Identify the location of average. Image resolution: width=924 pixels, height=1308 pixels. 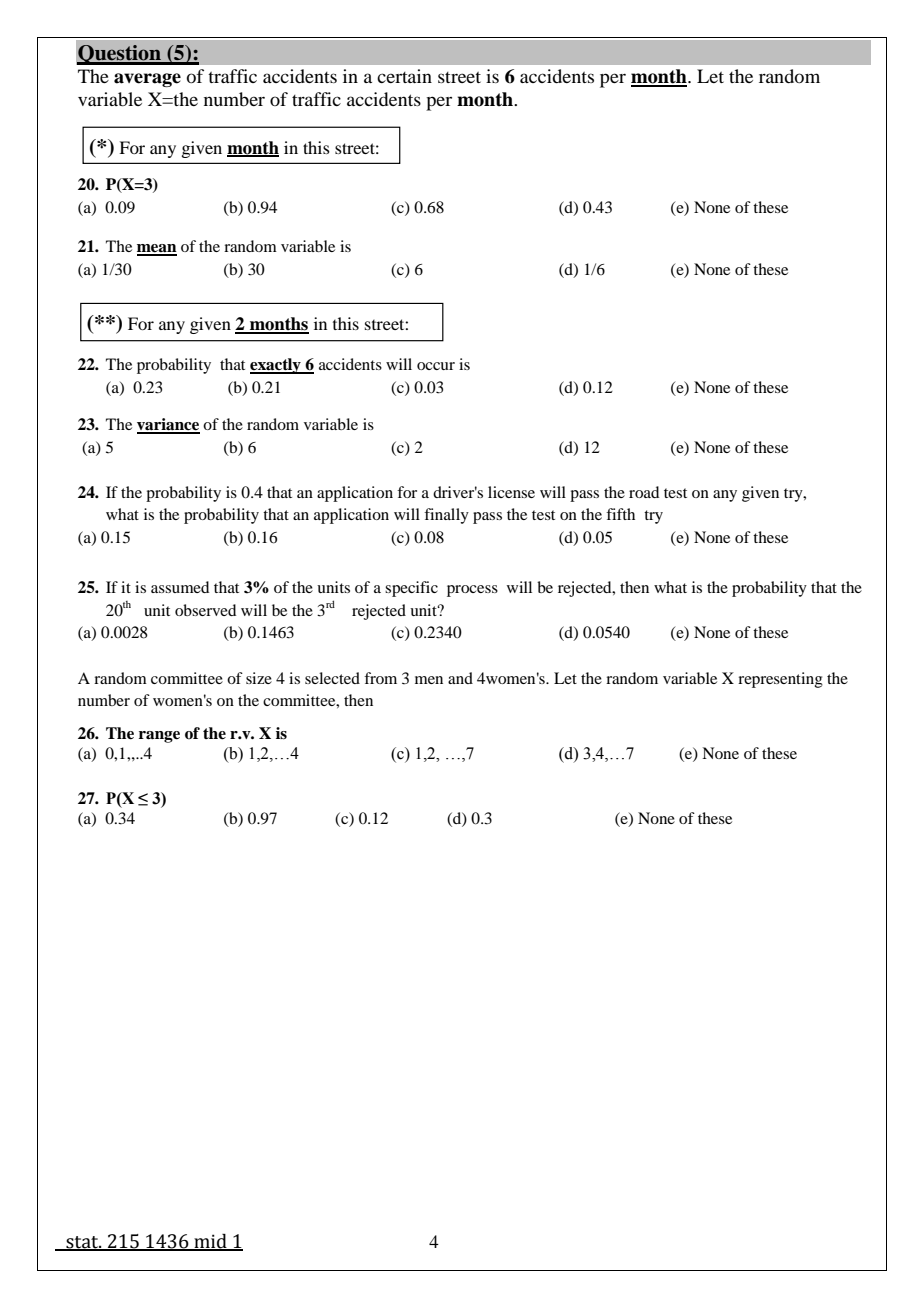
(147, 80).
